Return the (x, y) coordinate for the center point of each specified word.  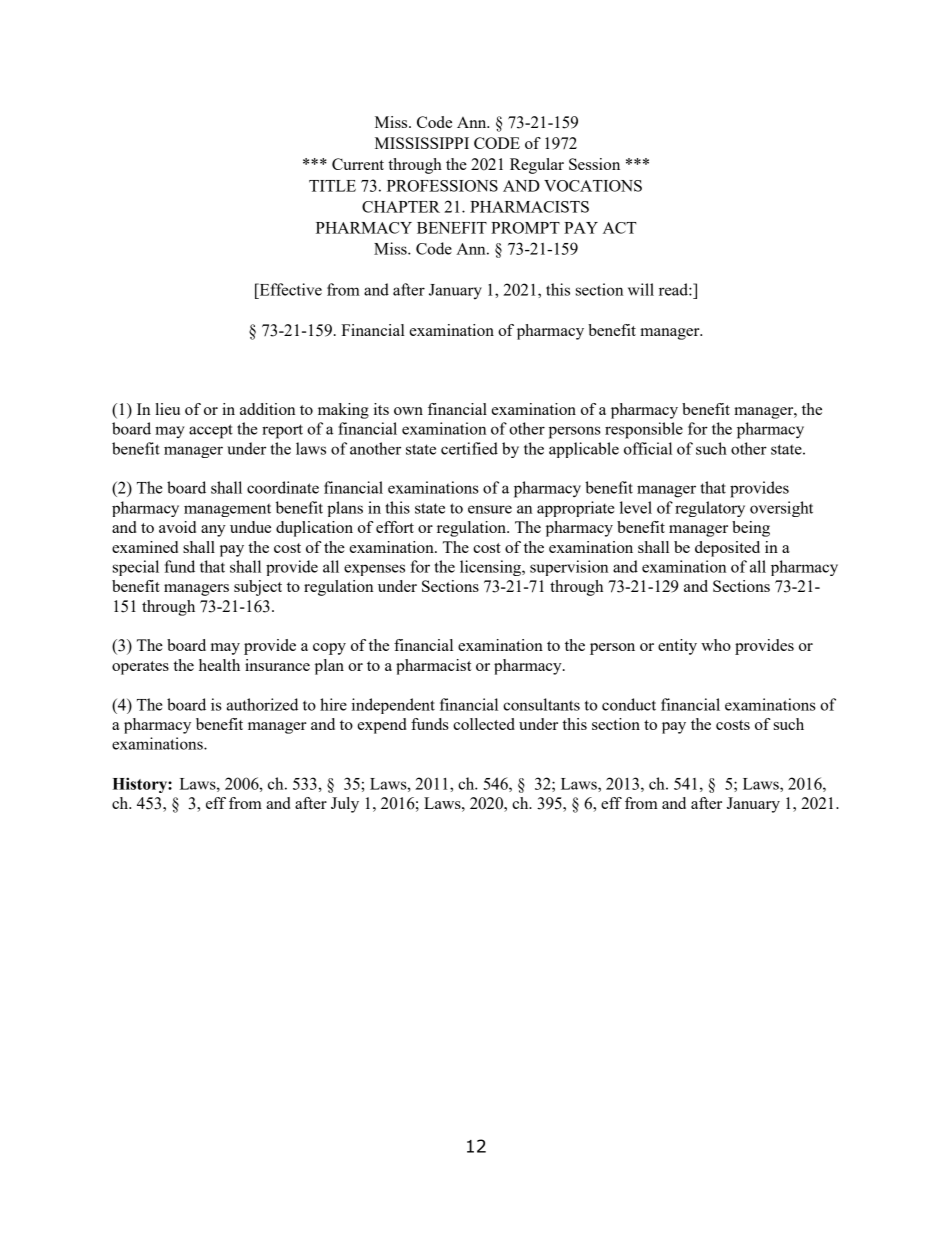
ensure (490, 509)
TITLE (332, 186)
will (641, 289)
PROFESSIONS (442, 186)
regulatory (710, 509)
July (345, 805)
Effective (289, 289)
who (716, 645)
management (227, 510)
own (408, 411)
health (219, 665)
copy (329, 649)
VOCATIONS (593, 186)
